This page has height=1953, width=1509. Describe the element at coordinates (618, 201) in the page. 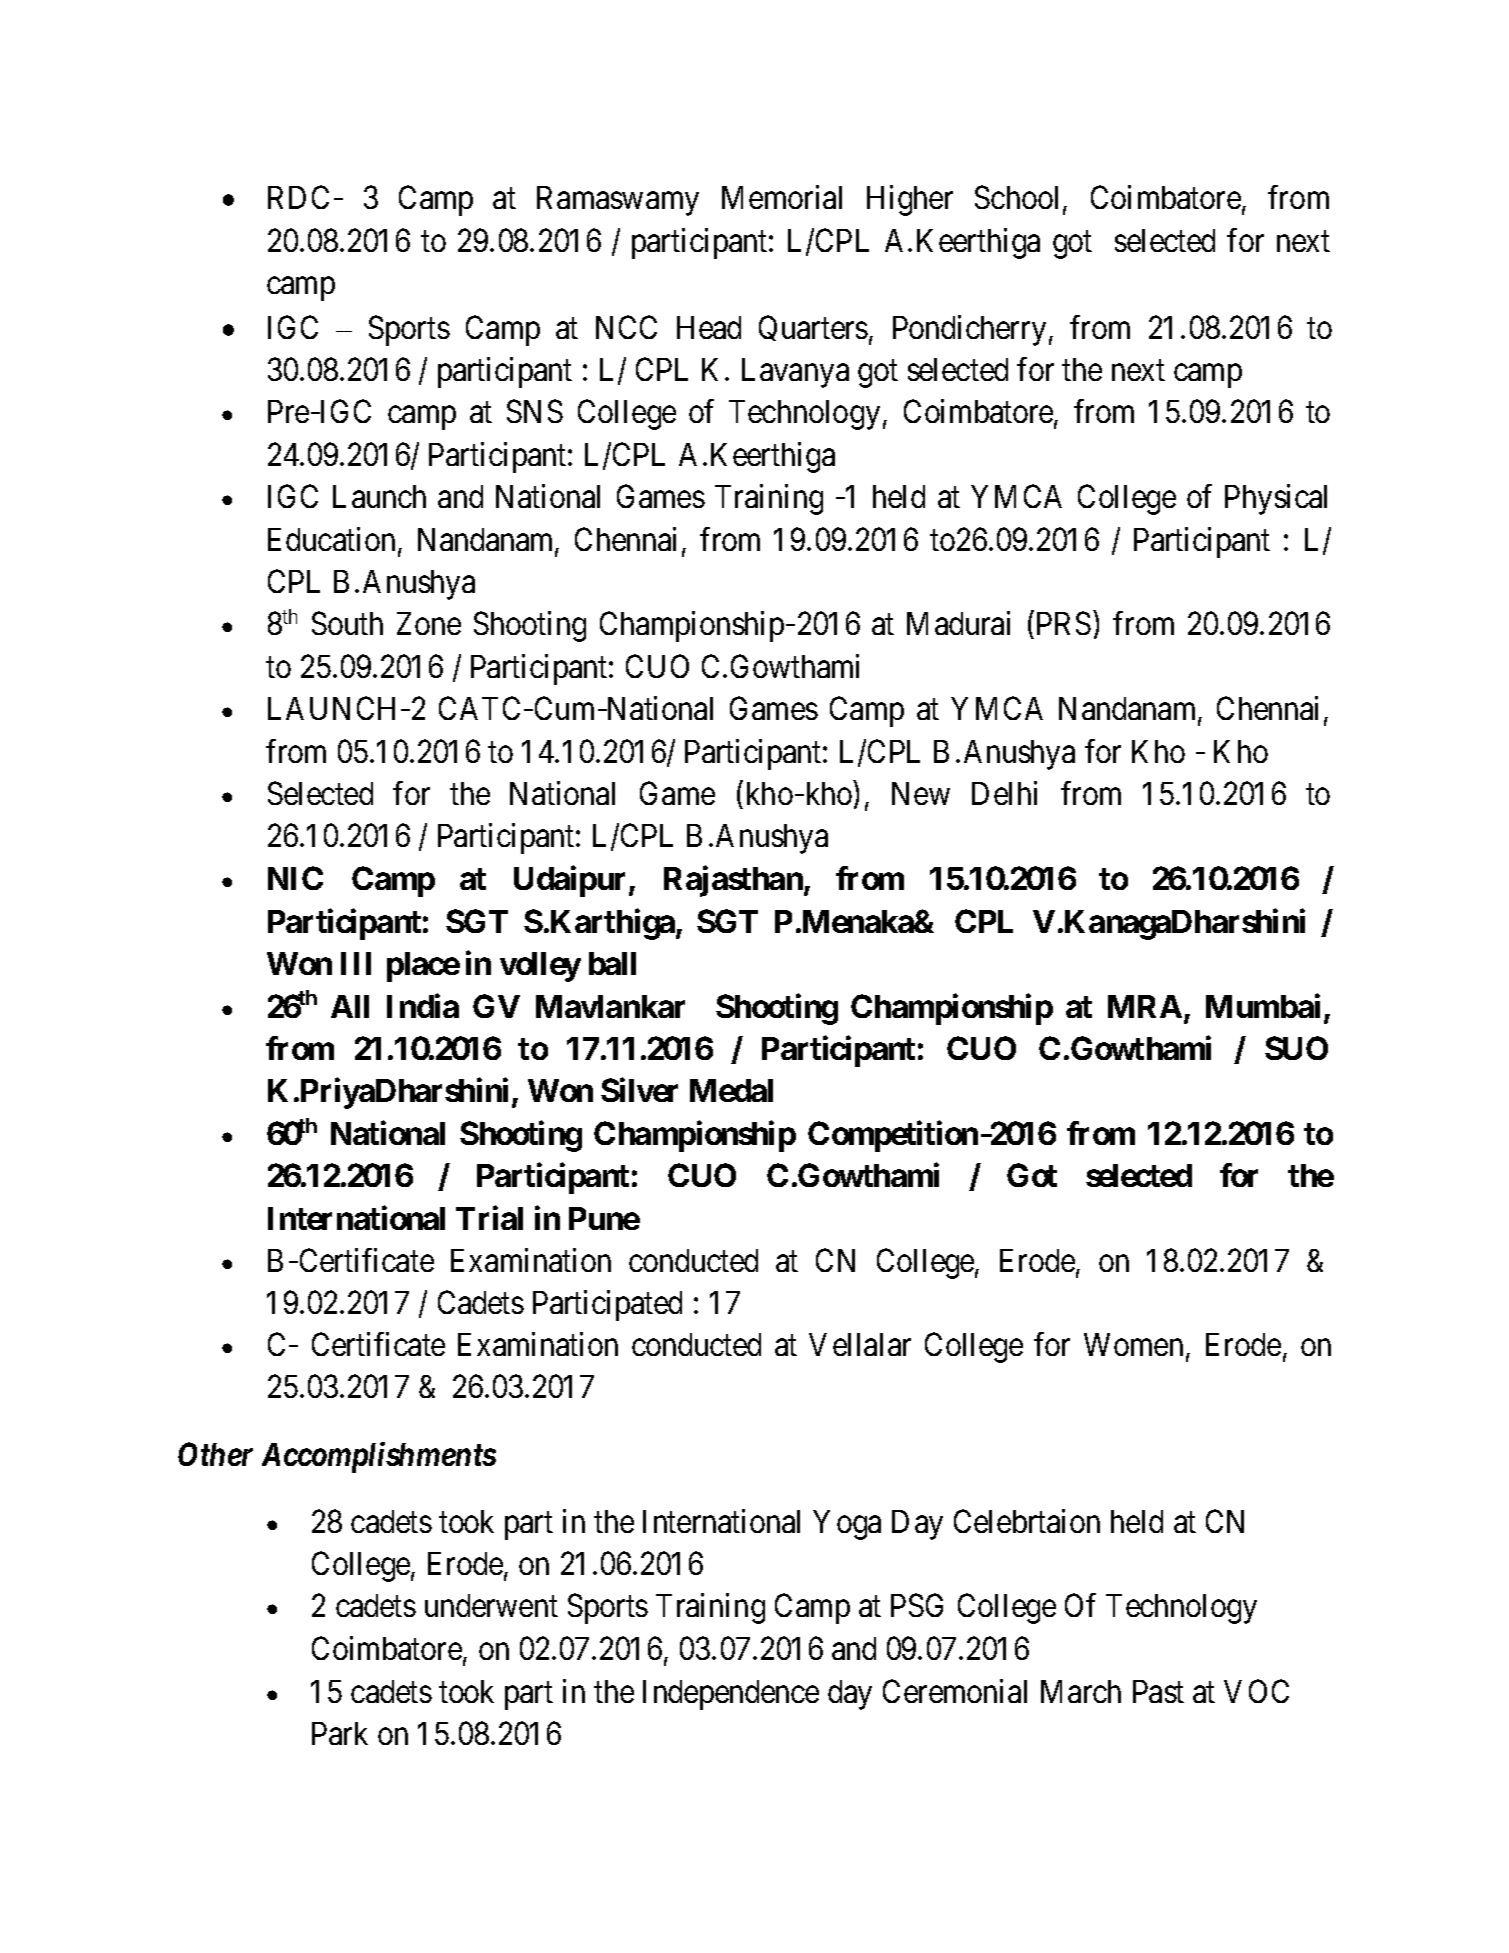

I see `Ramaswamy` at that location.
